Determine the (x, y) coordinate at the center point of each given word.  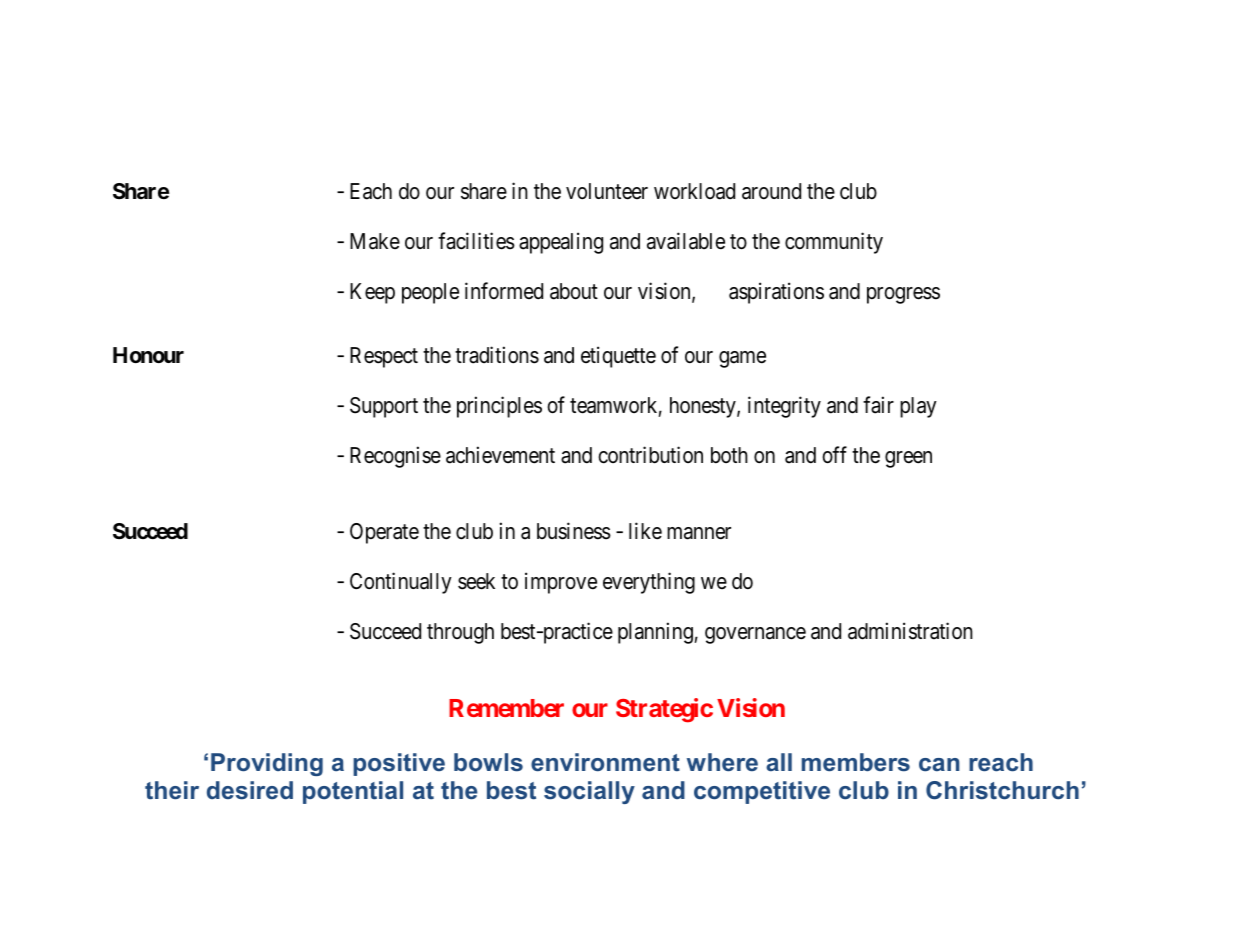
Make (375, 241)
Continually (401, 583)
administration (910, 631)
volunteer (607, 191)
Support (384, 407)
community (834, 243)
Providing (267, 764)
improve (561, 583)
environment (605, 762)
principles (499, 407)
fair (878, 405)
